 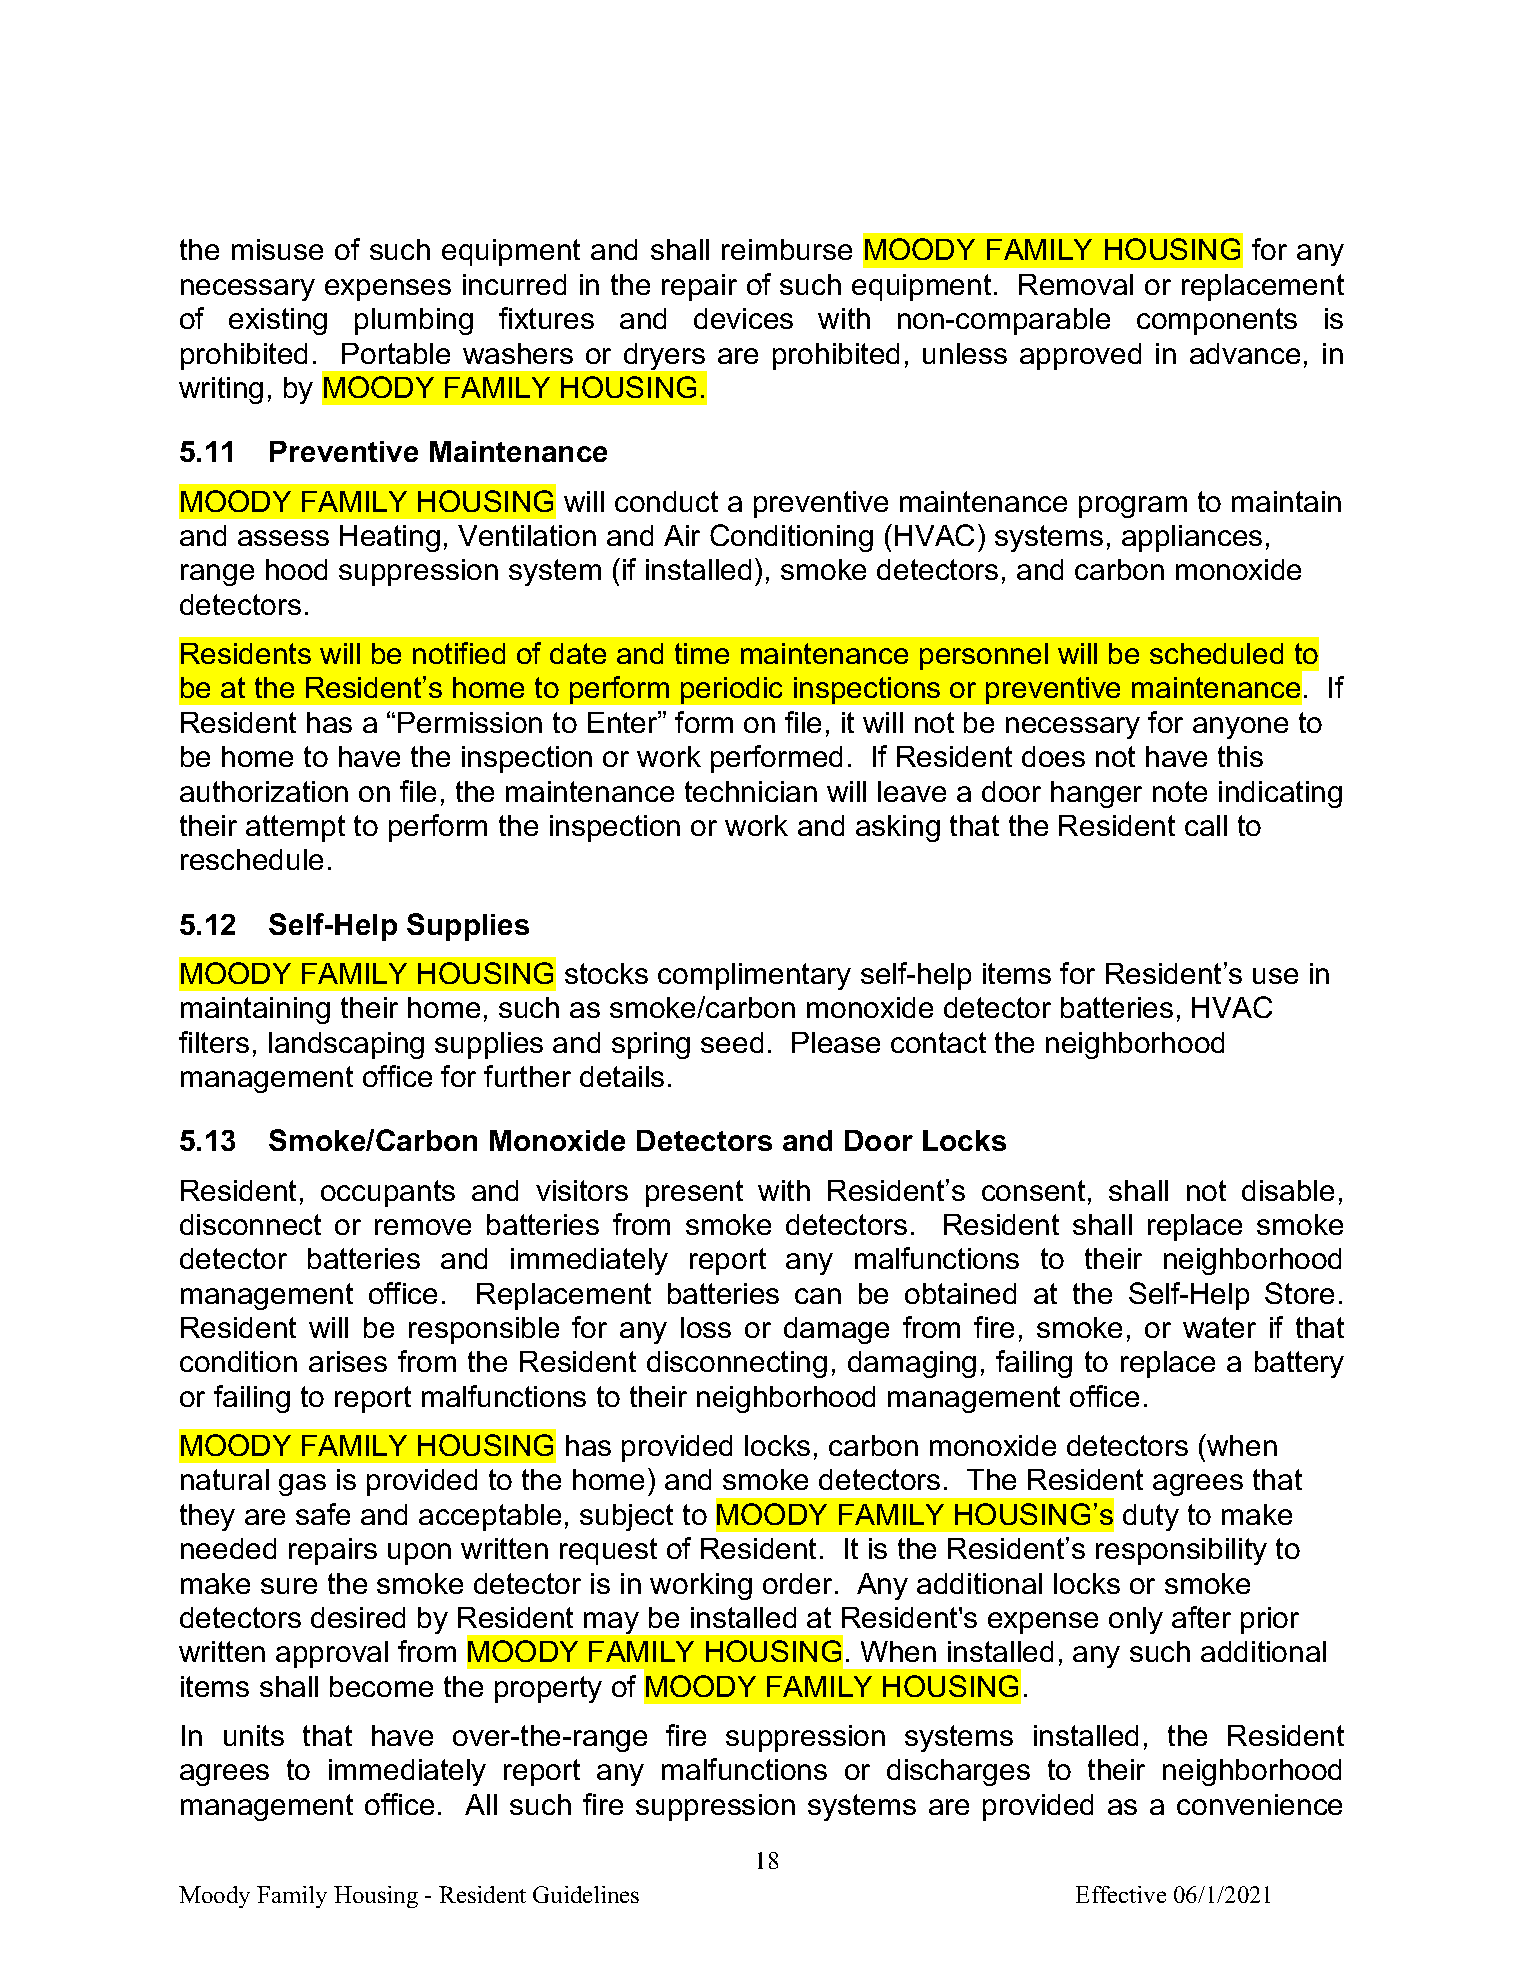 What do you see at coordinates (1288, 1190) in the screenshot?
I see `disable` at bounding box center [1288, 1190].
